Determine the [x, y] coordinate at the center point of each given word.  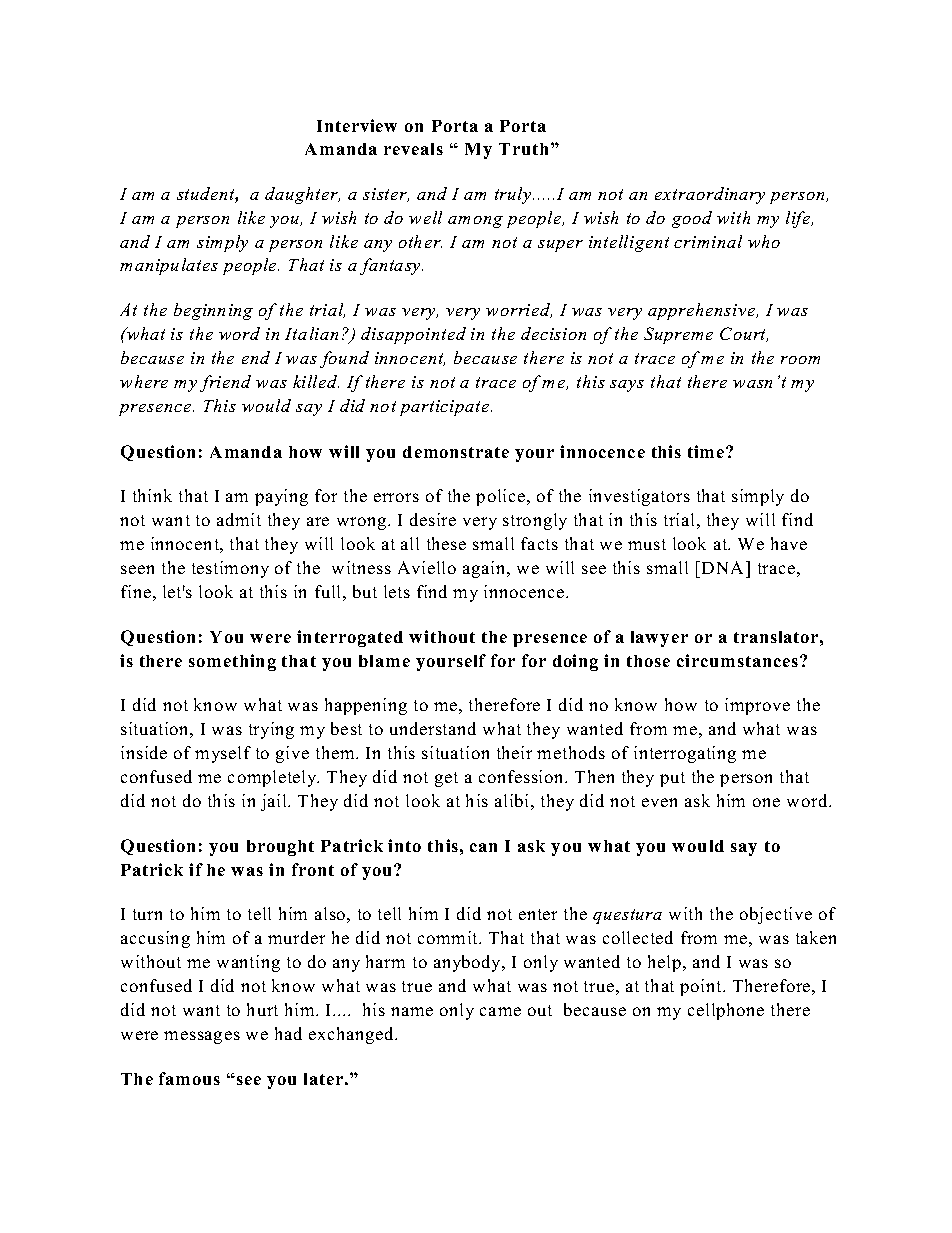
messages [202, 1037]
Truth [523, 149]
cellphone [726, 1011]
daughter [302, 195]
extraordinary [710, 195]
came [500, 1011]
